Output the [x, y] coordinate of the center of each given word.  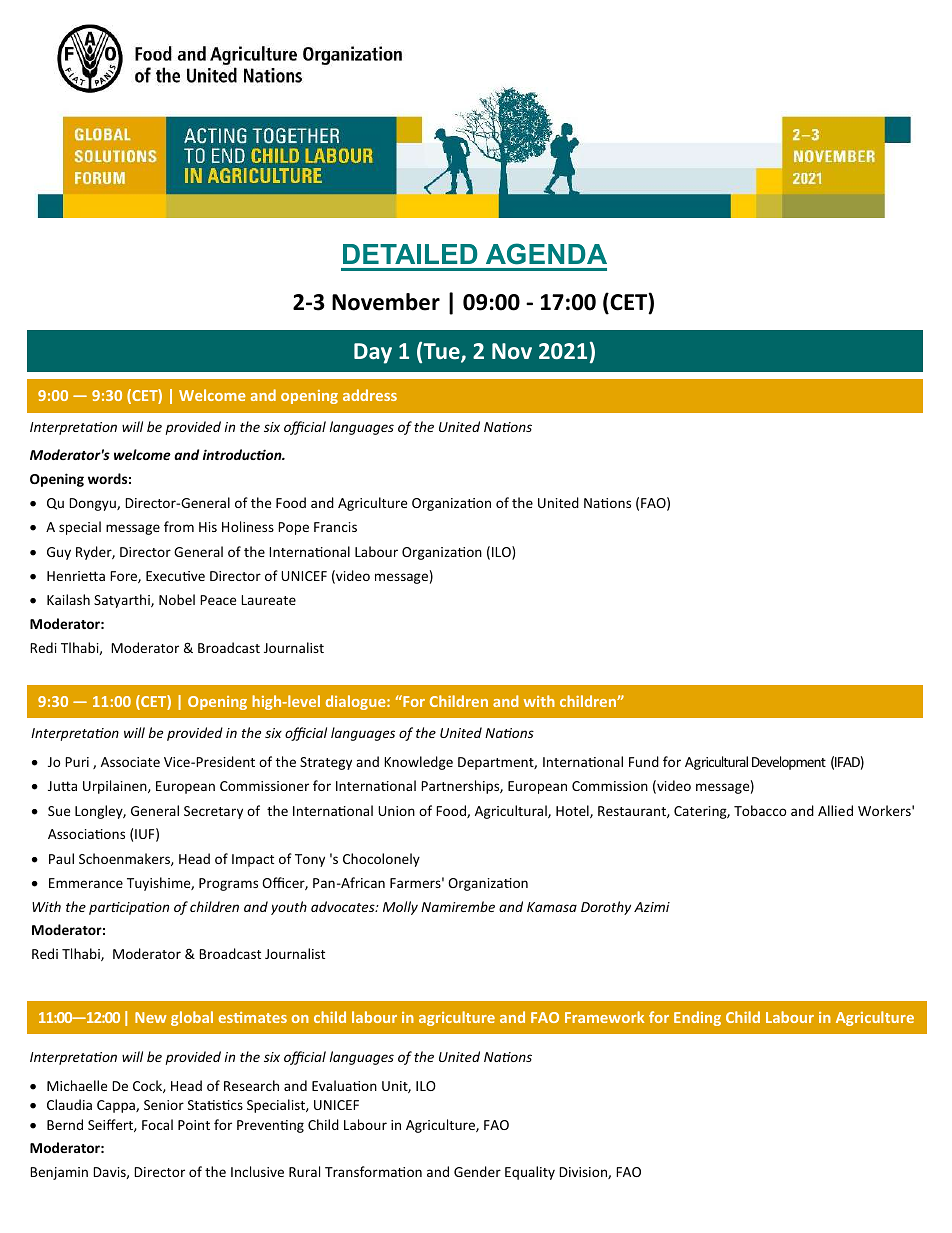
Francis [335, 527]
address [370, 395]
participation [129, 908]
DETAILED [410, 254]
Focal [157, 1124]
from [179, 526]
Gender [477, 1171]
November [386, 302]
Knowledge [418, 763]
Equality [530, 1173]
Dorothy [606, 908]
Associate [130, 762]
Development [789, 763]
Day [373, 353]
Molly [400, 908]
